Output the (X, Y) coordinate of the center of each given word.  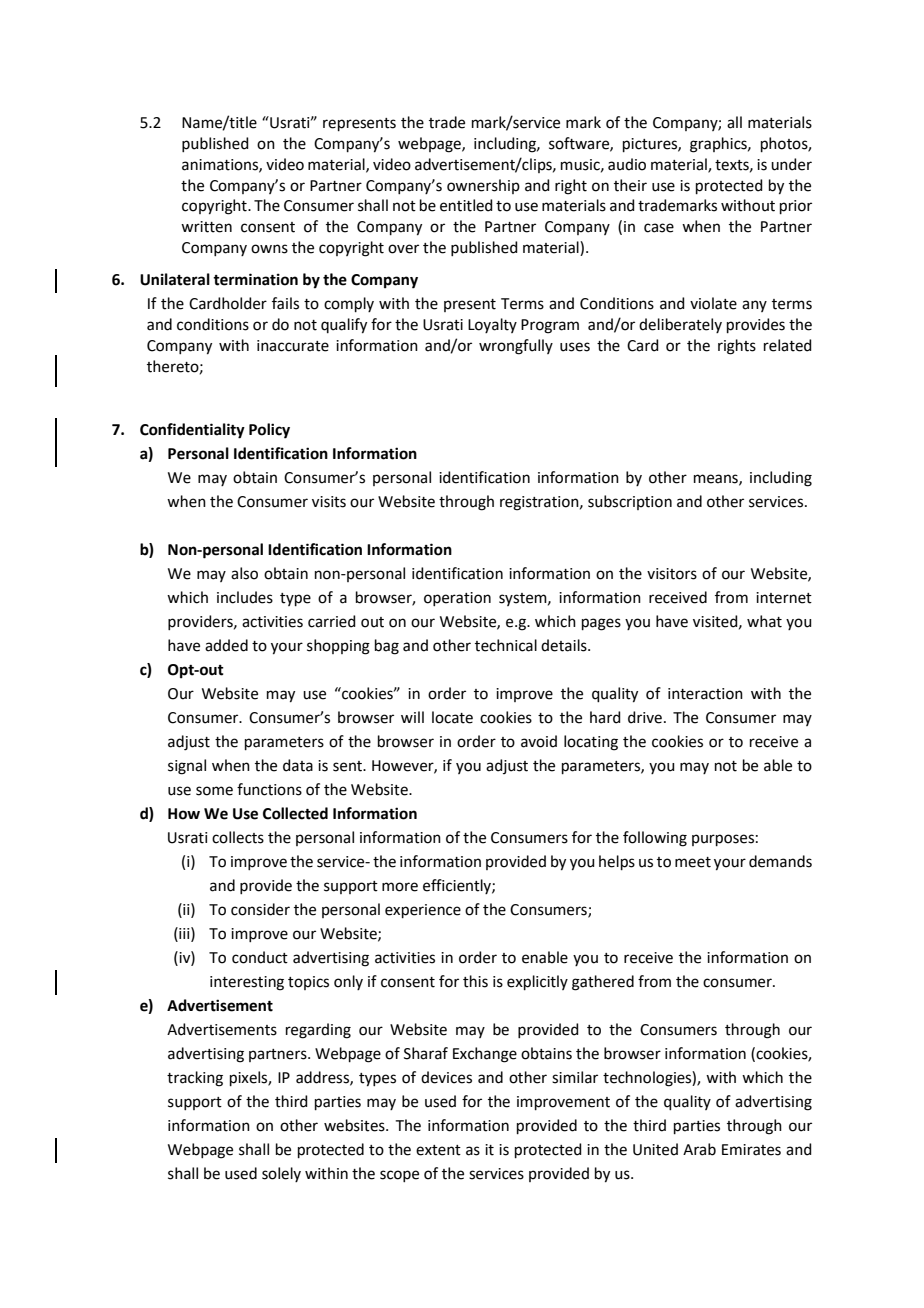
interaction (705, 694)
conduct (260, 957)
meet (693, 862)
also (244, 573)
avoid (539, 741)
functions (269, 789)
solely (281, 1174)
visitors (672, 574)
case (659, 228)
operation (457, 599)
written (206, 227)
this (475, 981)
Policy (269, 431)
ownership (483, 186)
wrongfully (516, 347)
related (788, 345)
